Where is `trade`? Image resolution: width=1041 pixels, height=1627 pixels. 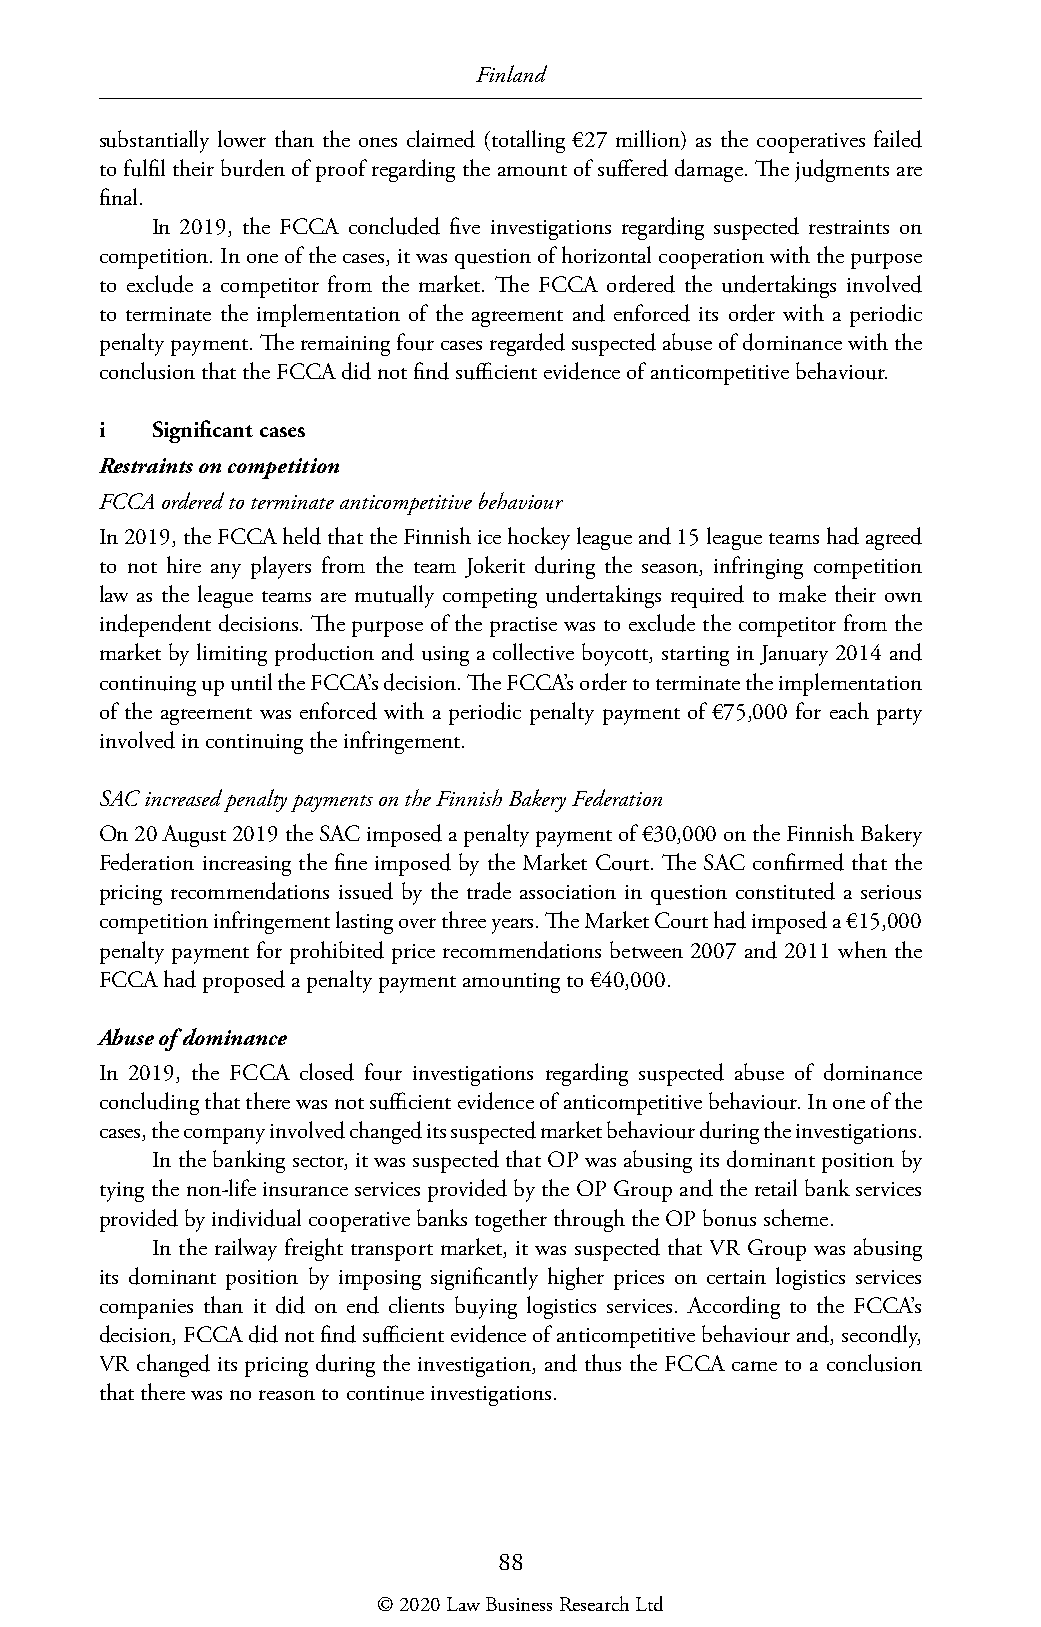 trade is located at coordinates (489, 891).
